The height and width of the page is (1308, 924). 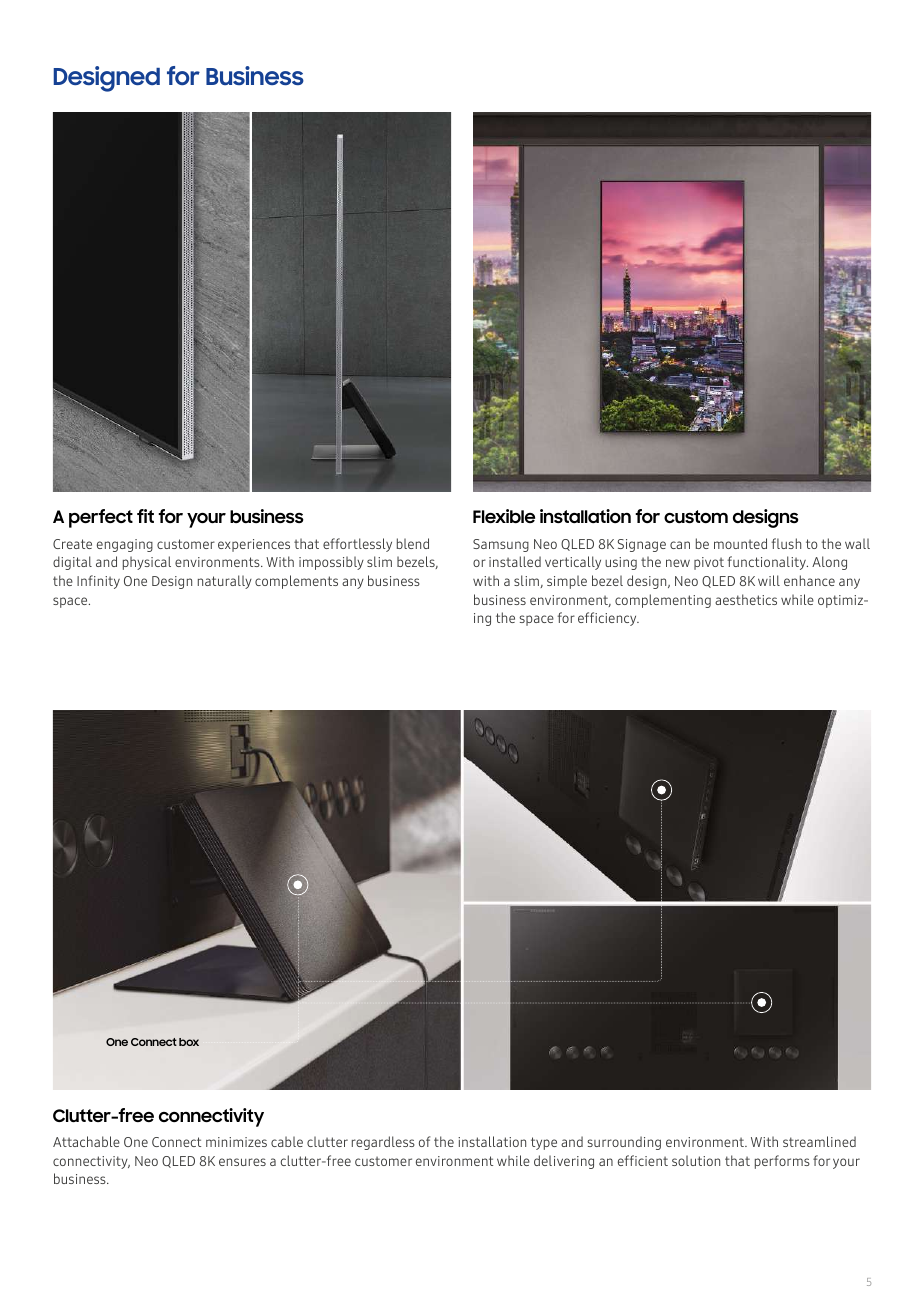 I want to click on engaging, so click(x=125, y=545).
